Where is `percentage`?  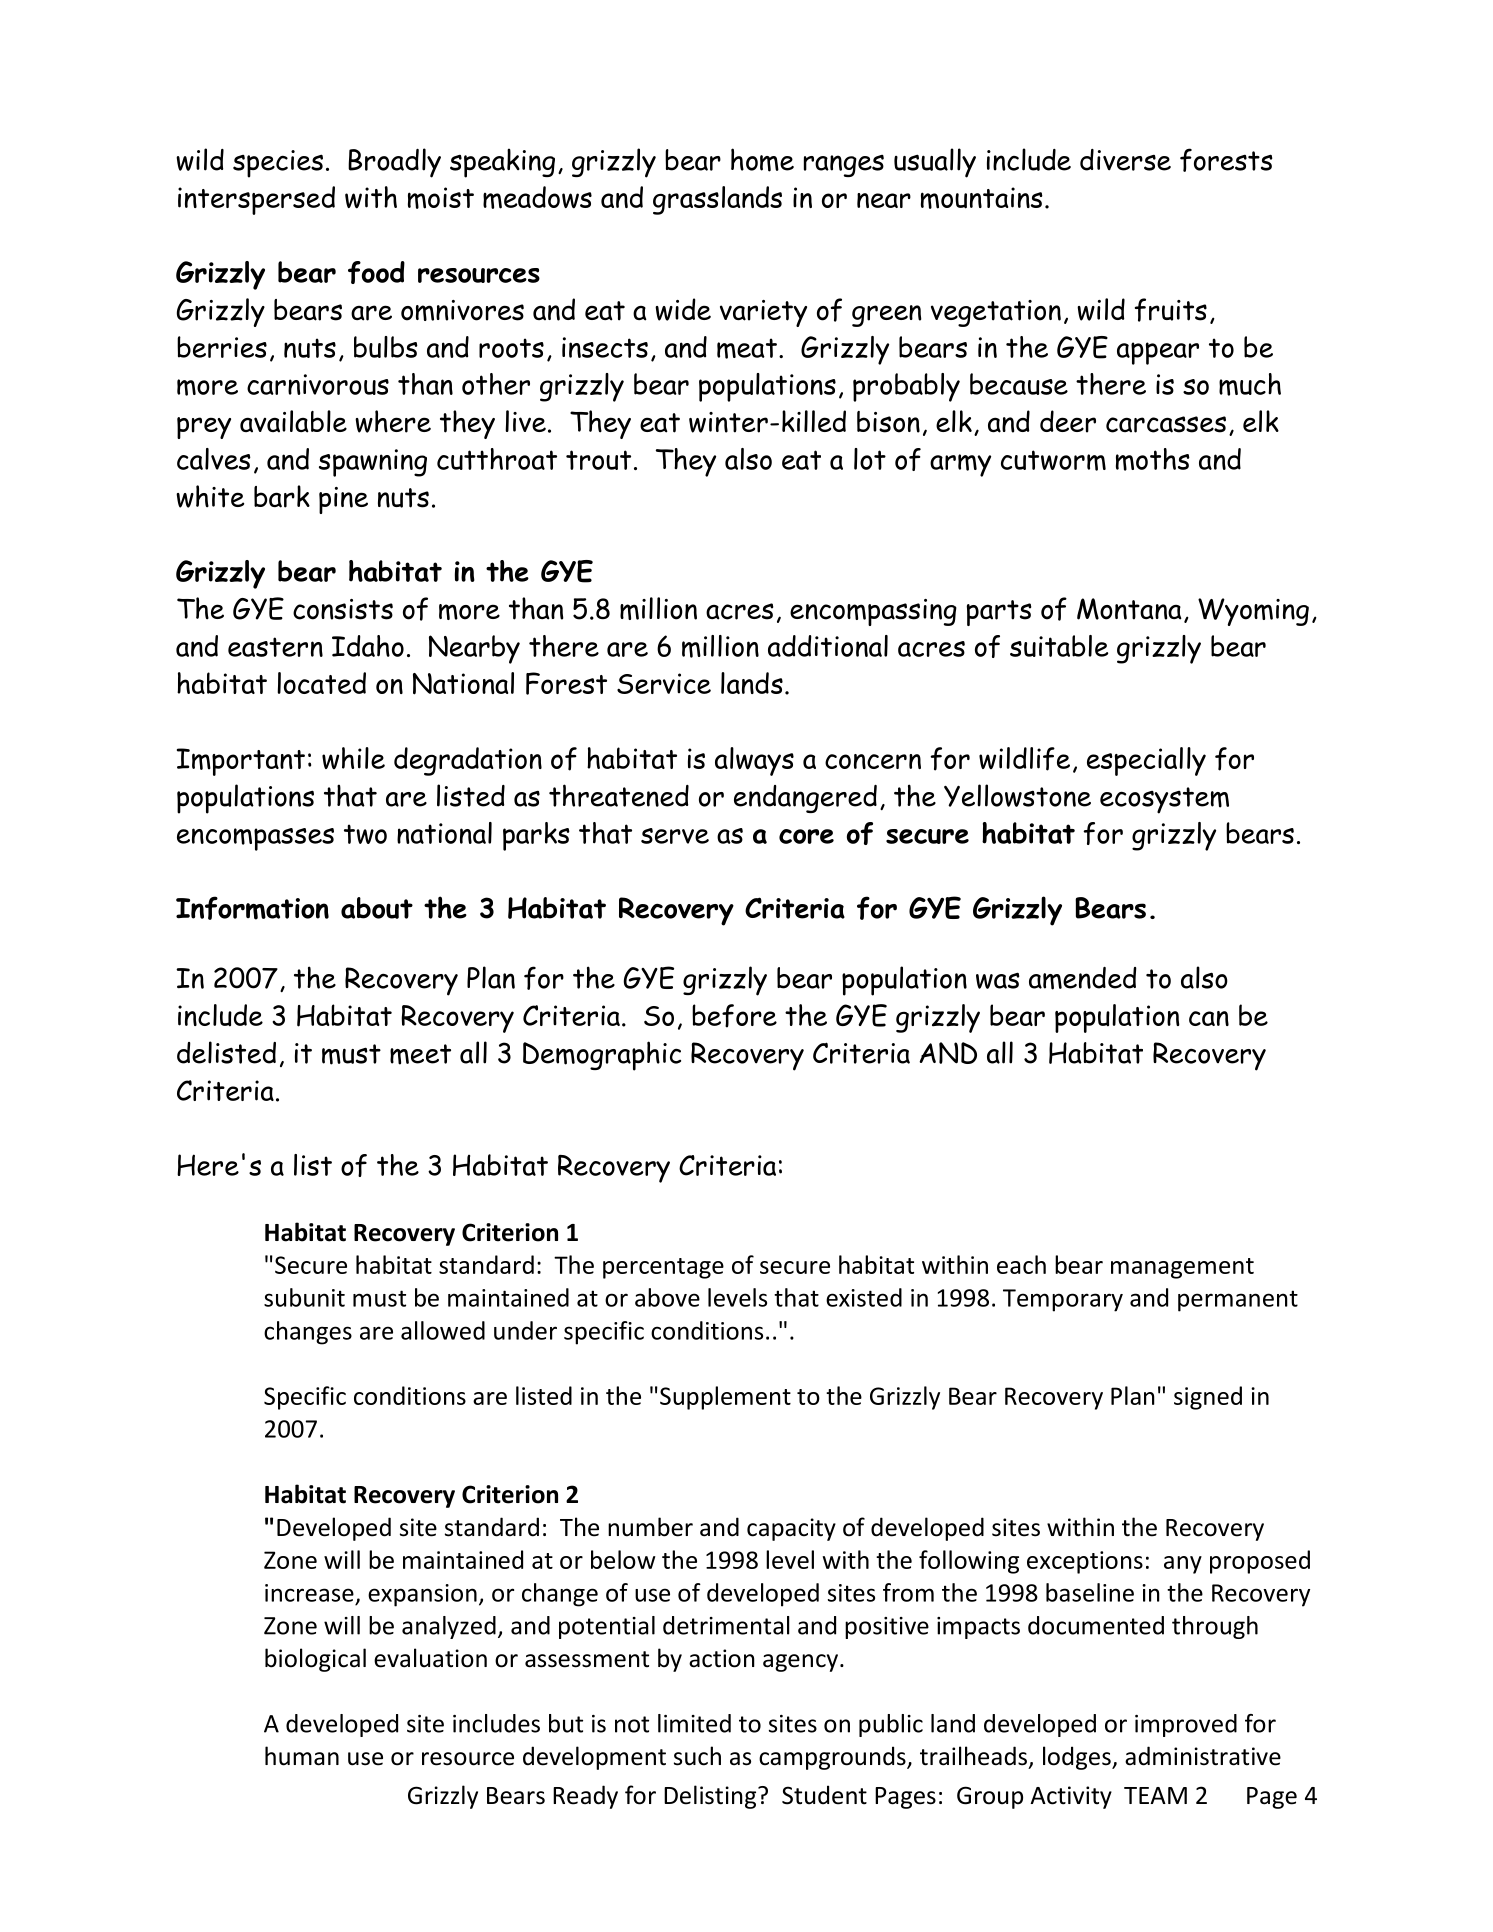
percentage is located at coordinates (663, 1268).
